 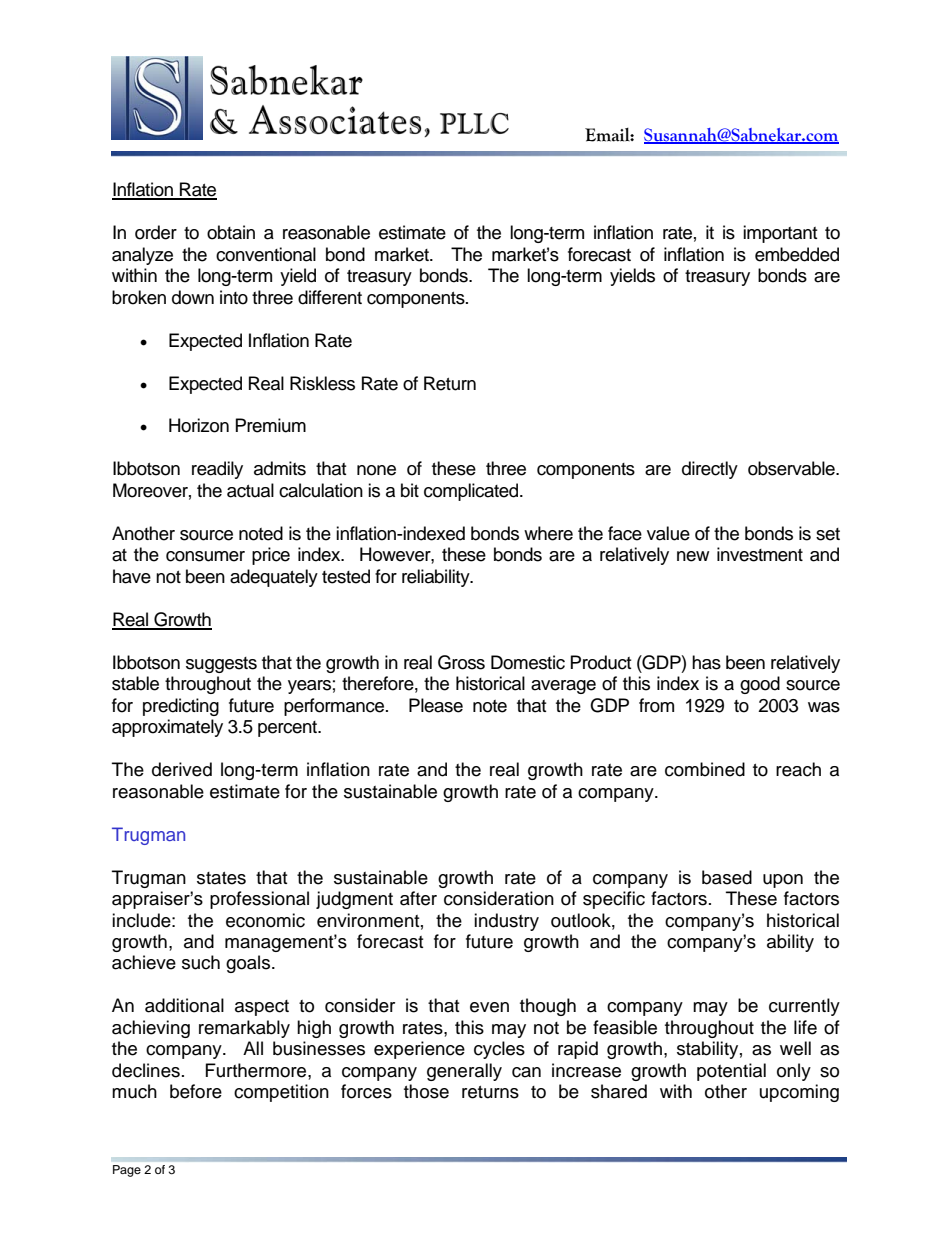 I want to click on different, so click(x=330, y=297).
